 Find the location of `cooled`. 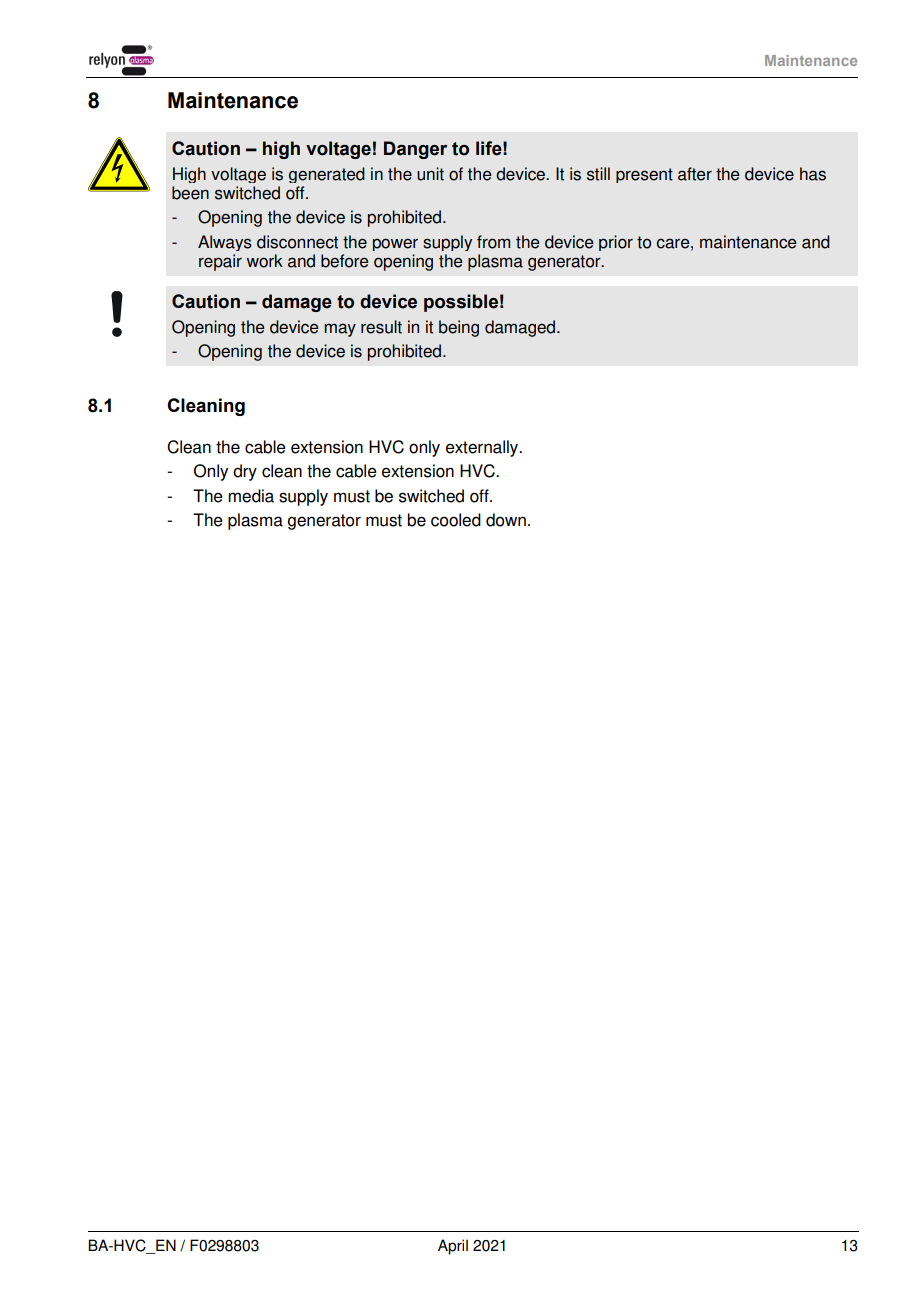

cooled is located at coordinates (456, 520).
